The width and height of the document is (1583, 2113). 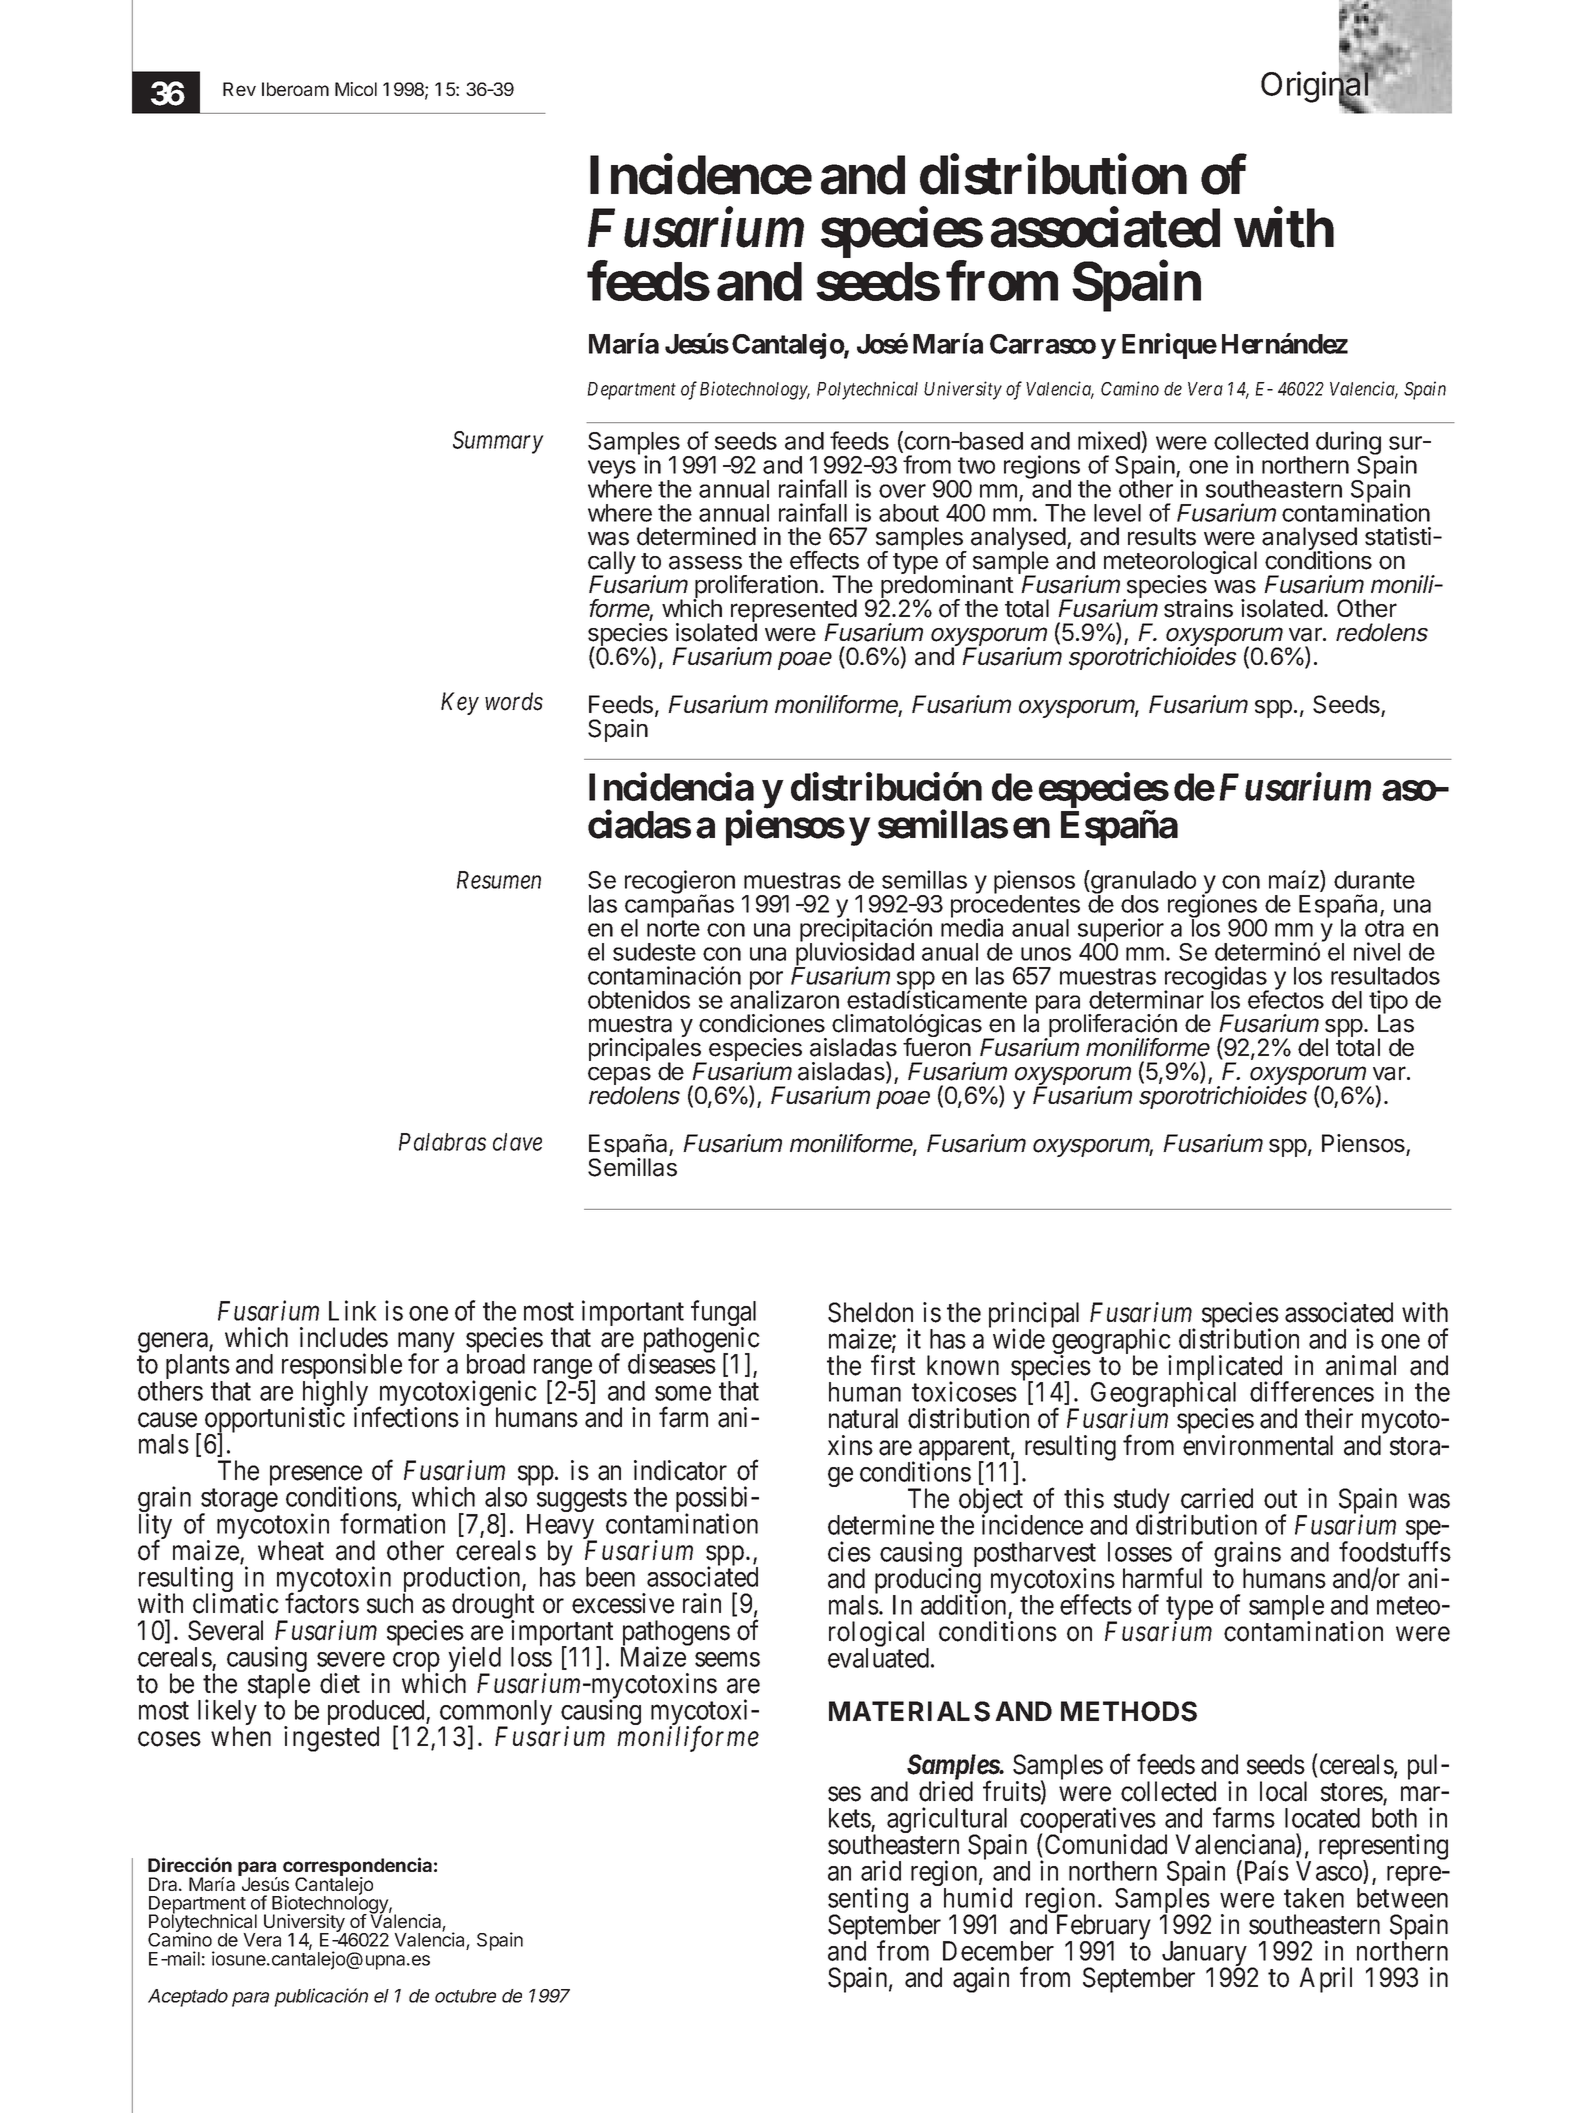 What do you see at coordinates (680, 1470) in the document?
I see `indicator` at bounding box center [680, 1470].
